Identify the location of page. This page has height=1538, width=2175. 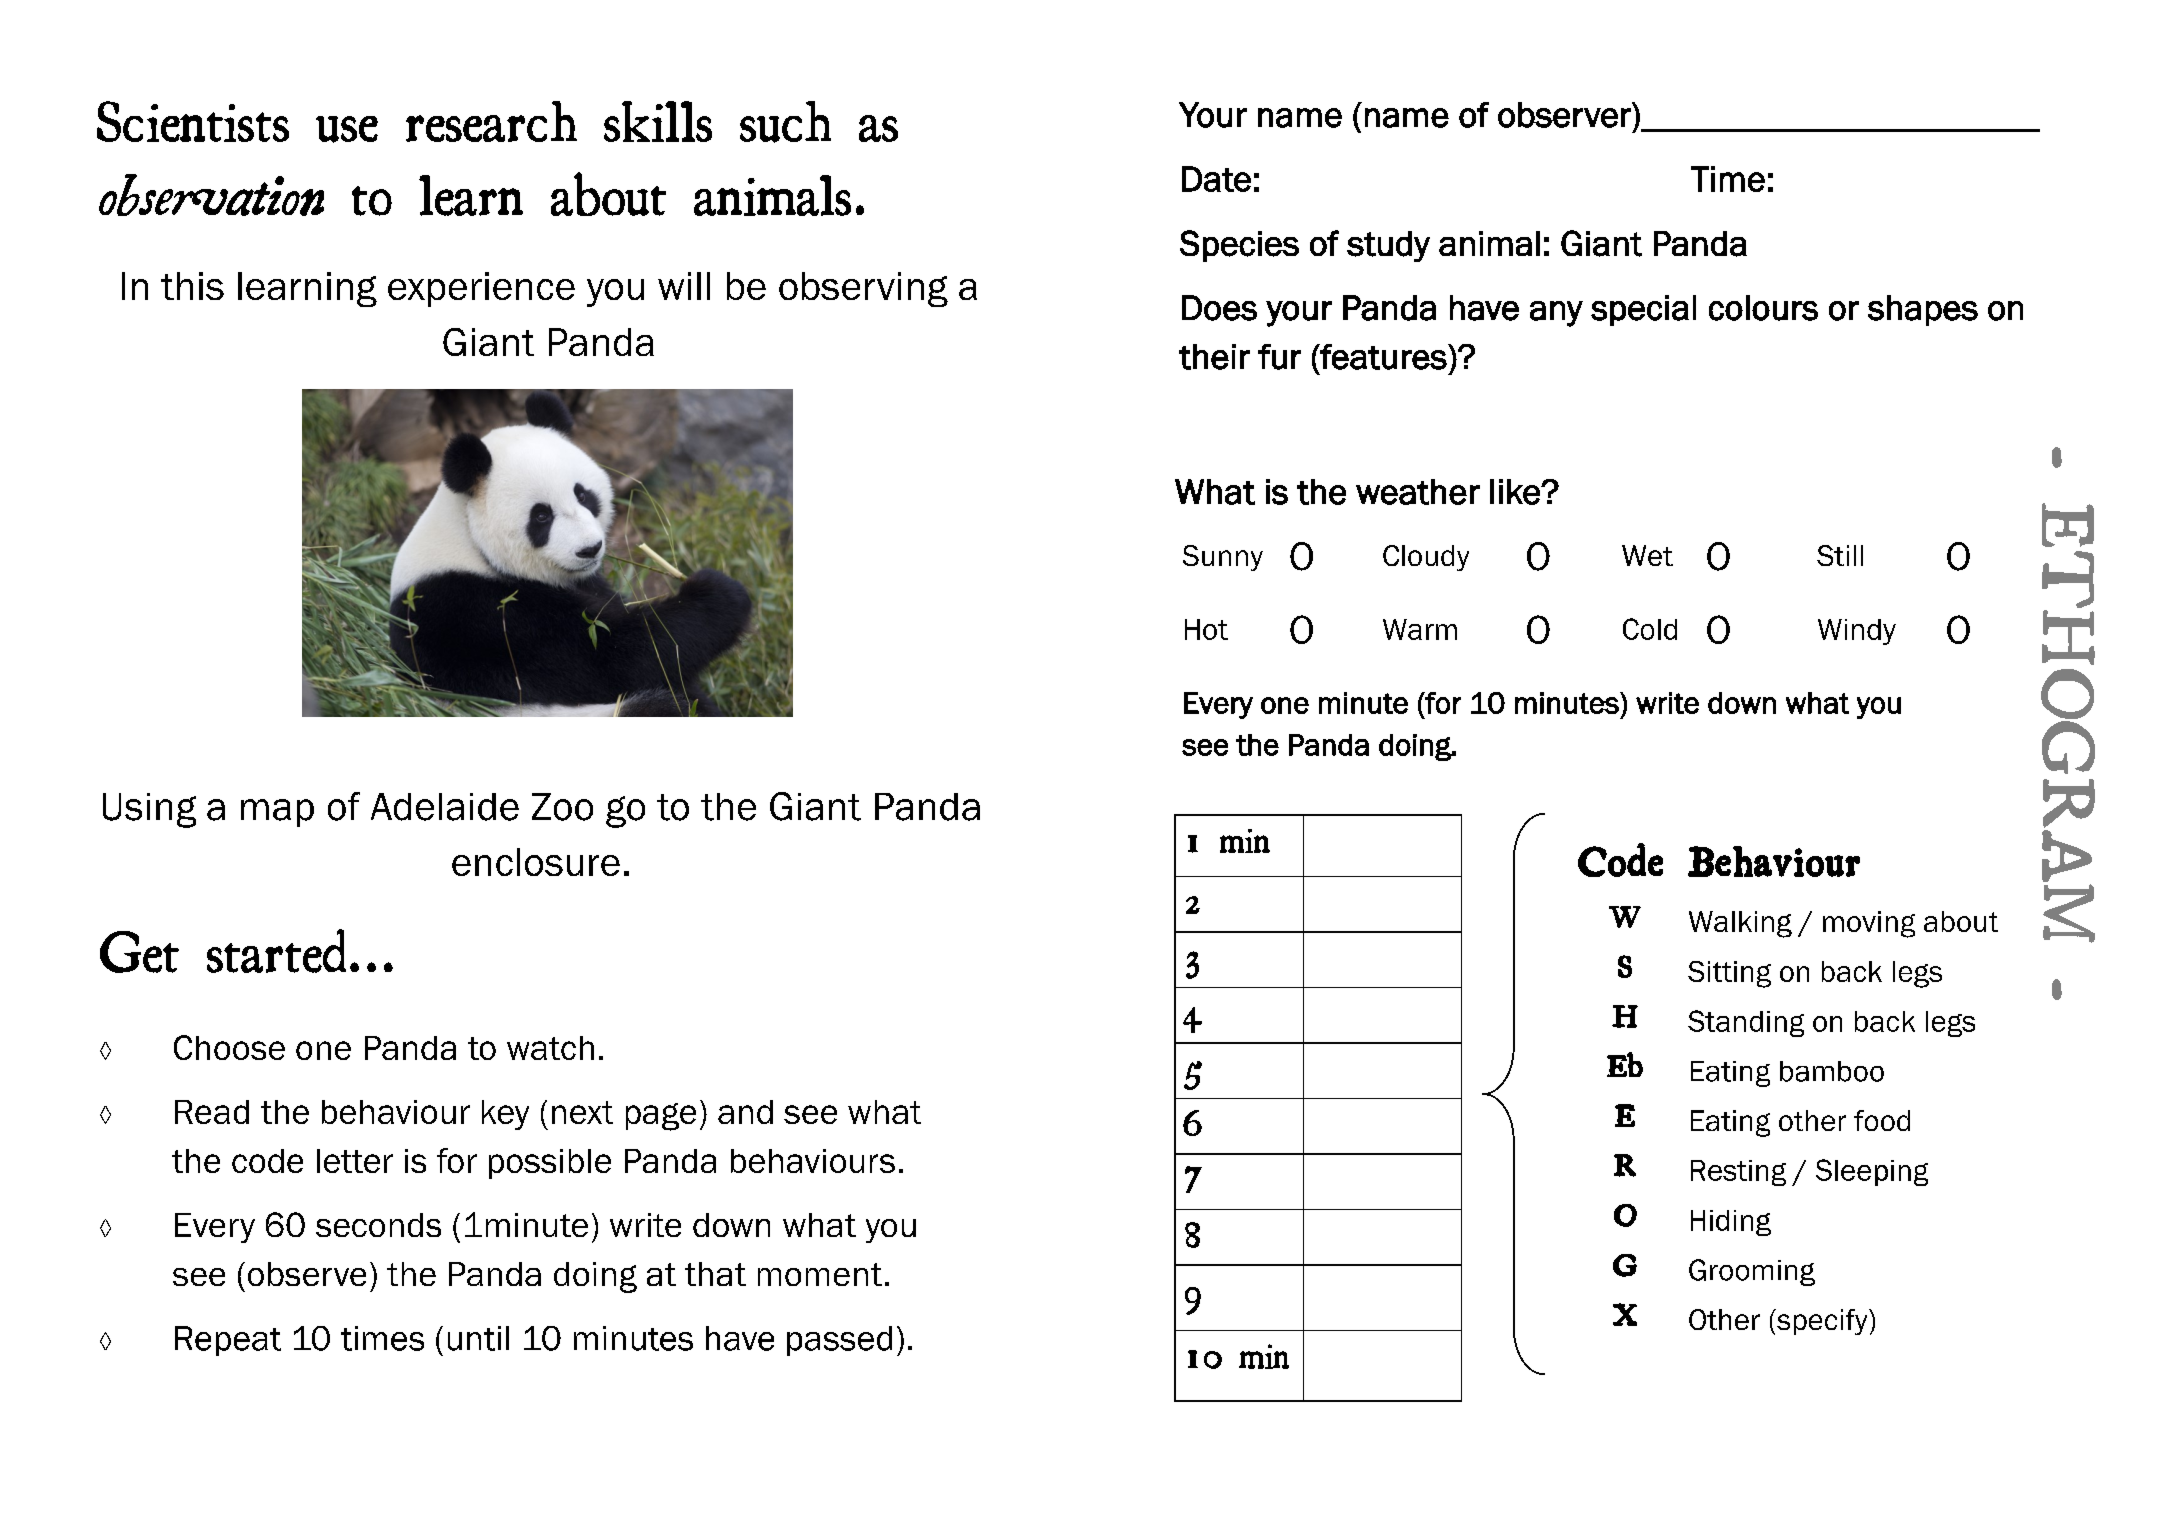
(661, 1117).
